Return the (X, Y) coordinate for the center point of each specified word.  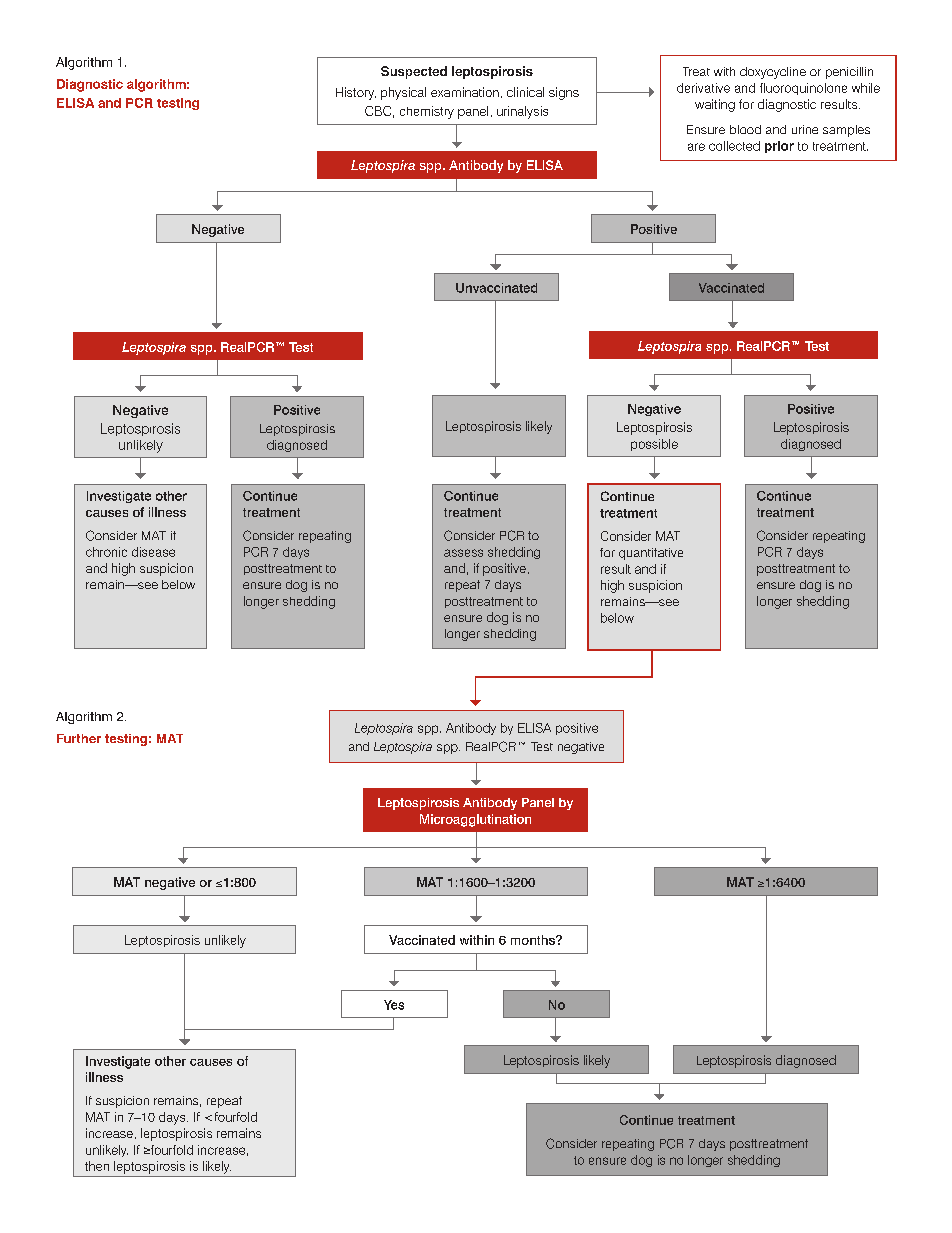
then (97, 1166)
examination (465, 92)
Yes (394, 1005)
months (534, 940)
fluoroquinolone (803, 89)
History (356, 93)
